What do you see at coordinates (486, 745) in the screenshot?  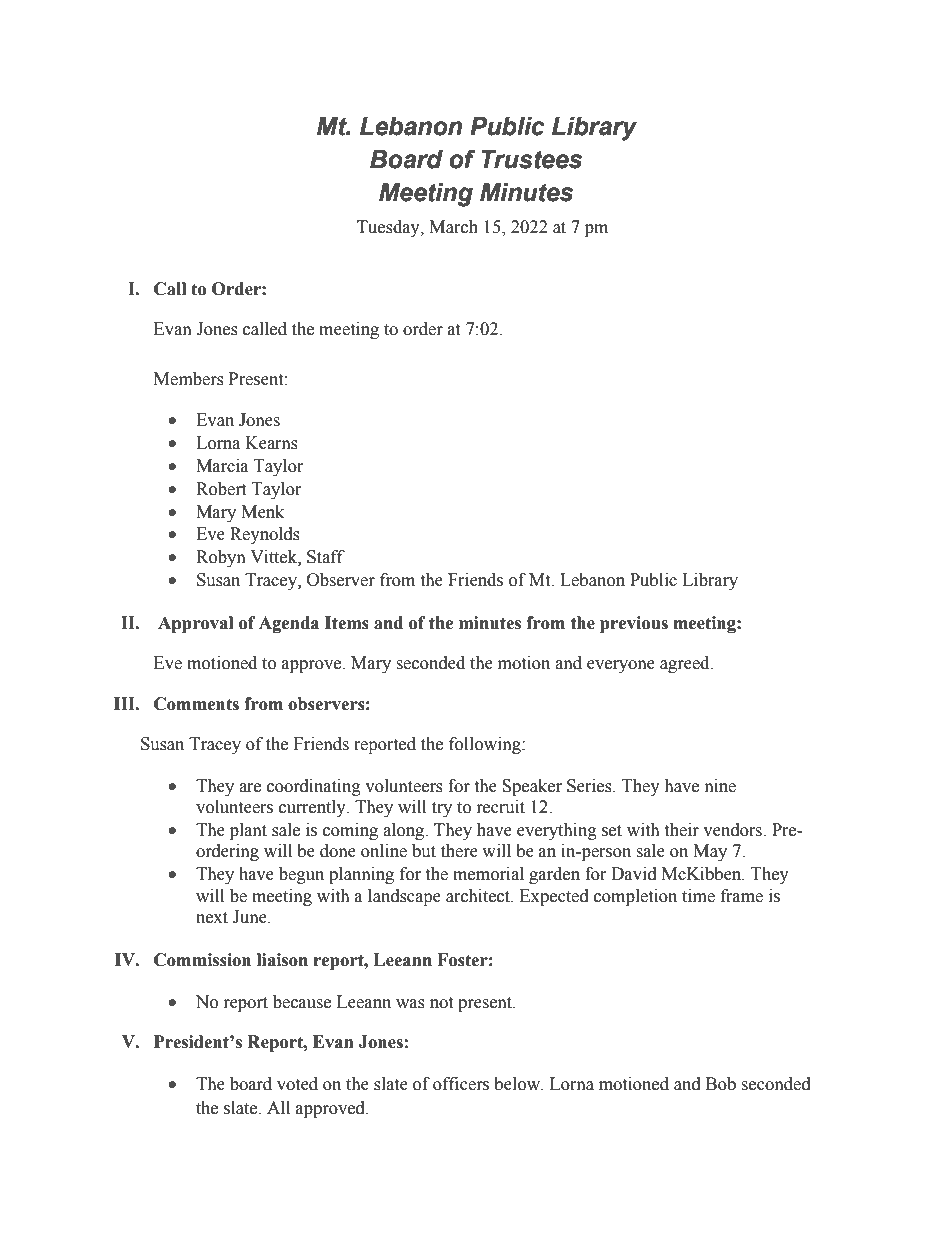 I see `following` at bounding box center [486, 745].
